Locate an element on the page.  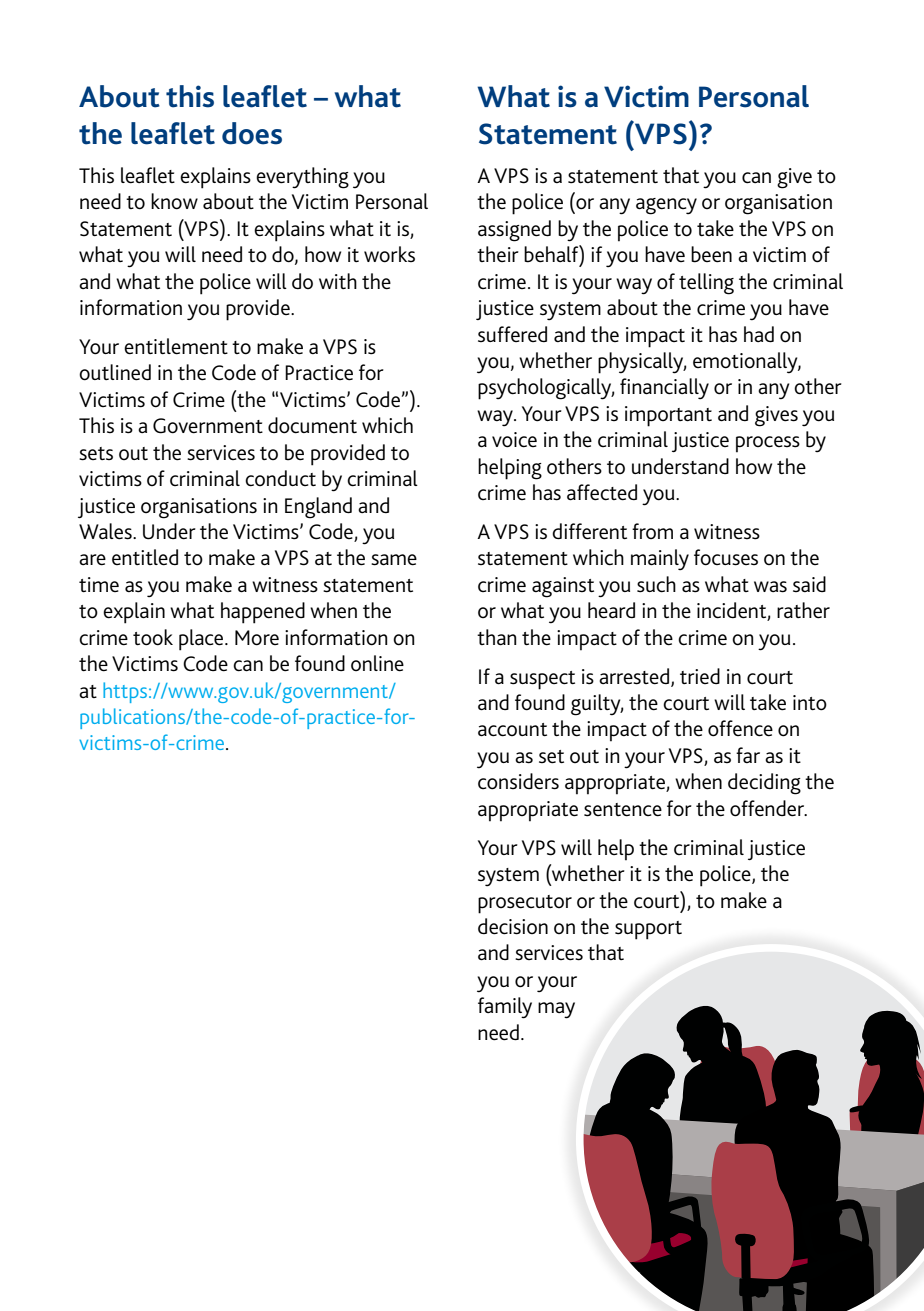
account is located at coordinates (512, 730).
